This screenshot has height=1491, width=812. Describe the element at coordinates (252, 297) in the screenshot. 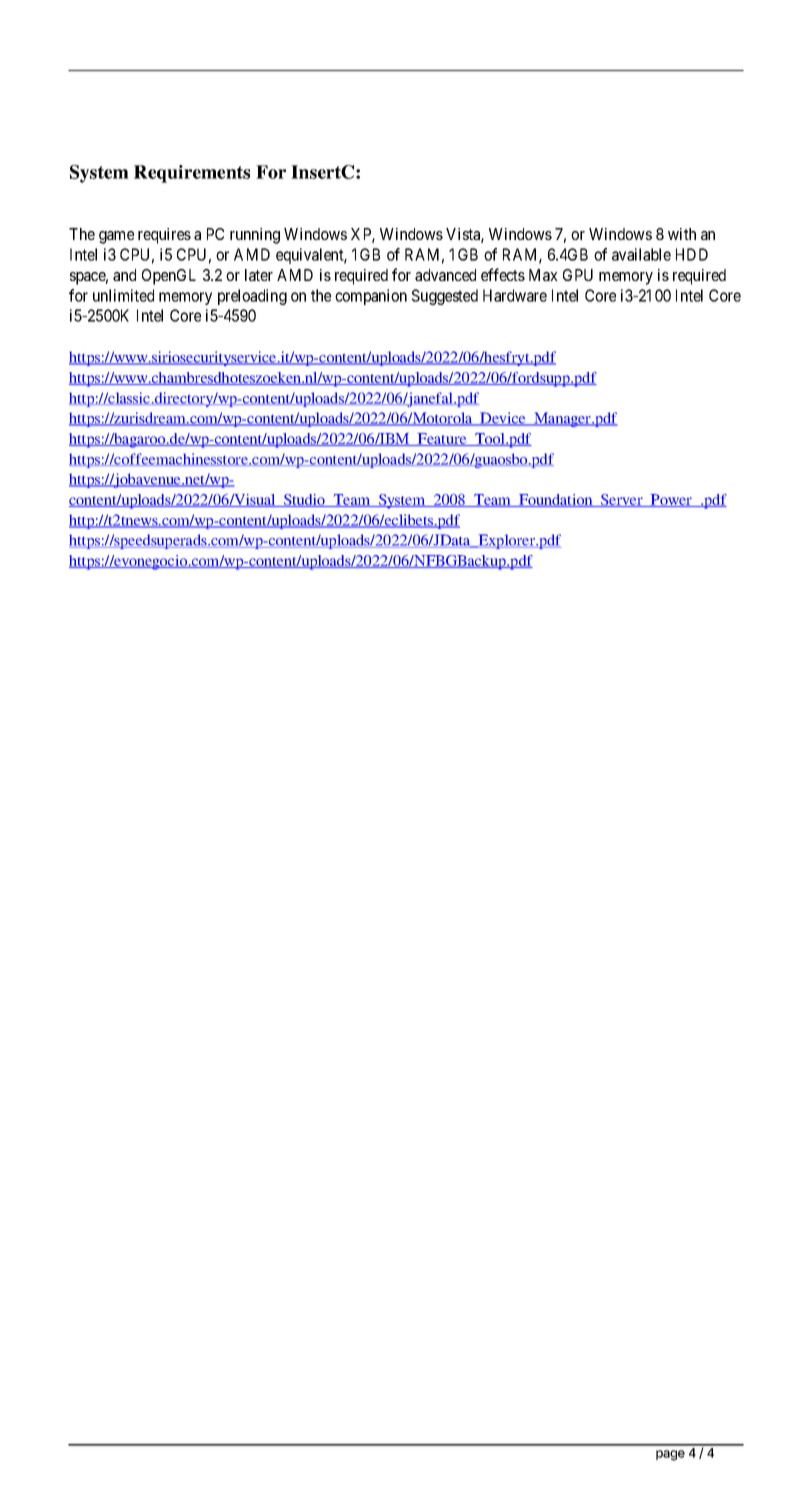

I see `preloading` at that location.
